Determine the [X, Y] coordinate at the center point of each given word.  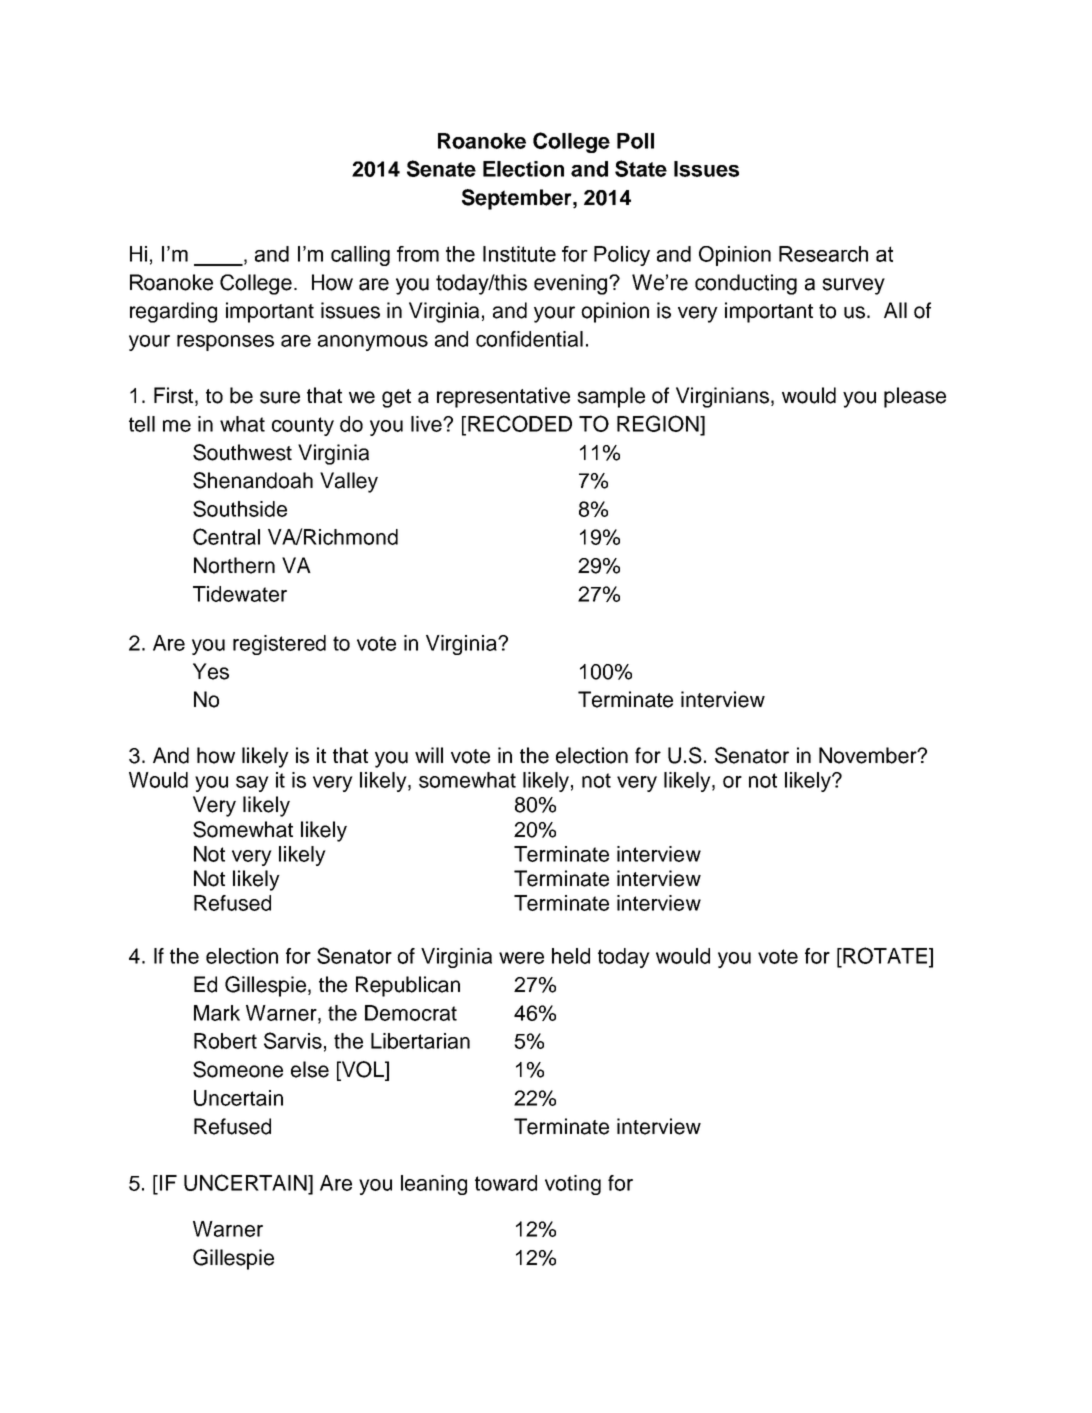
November [869, 755]
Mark [217, 1013]
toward [506, 1183]
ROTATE [884, 957]
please [915, 397]
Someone [238, 1069]
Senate [441, 168]
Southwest [242, 452]
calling [360, 256]
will [429, 755]
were [521, 958]
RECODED [520, 423]
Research [823, 254]
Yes [211, 671]
